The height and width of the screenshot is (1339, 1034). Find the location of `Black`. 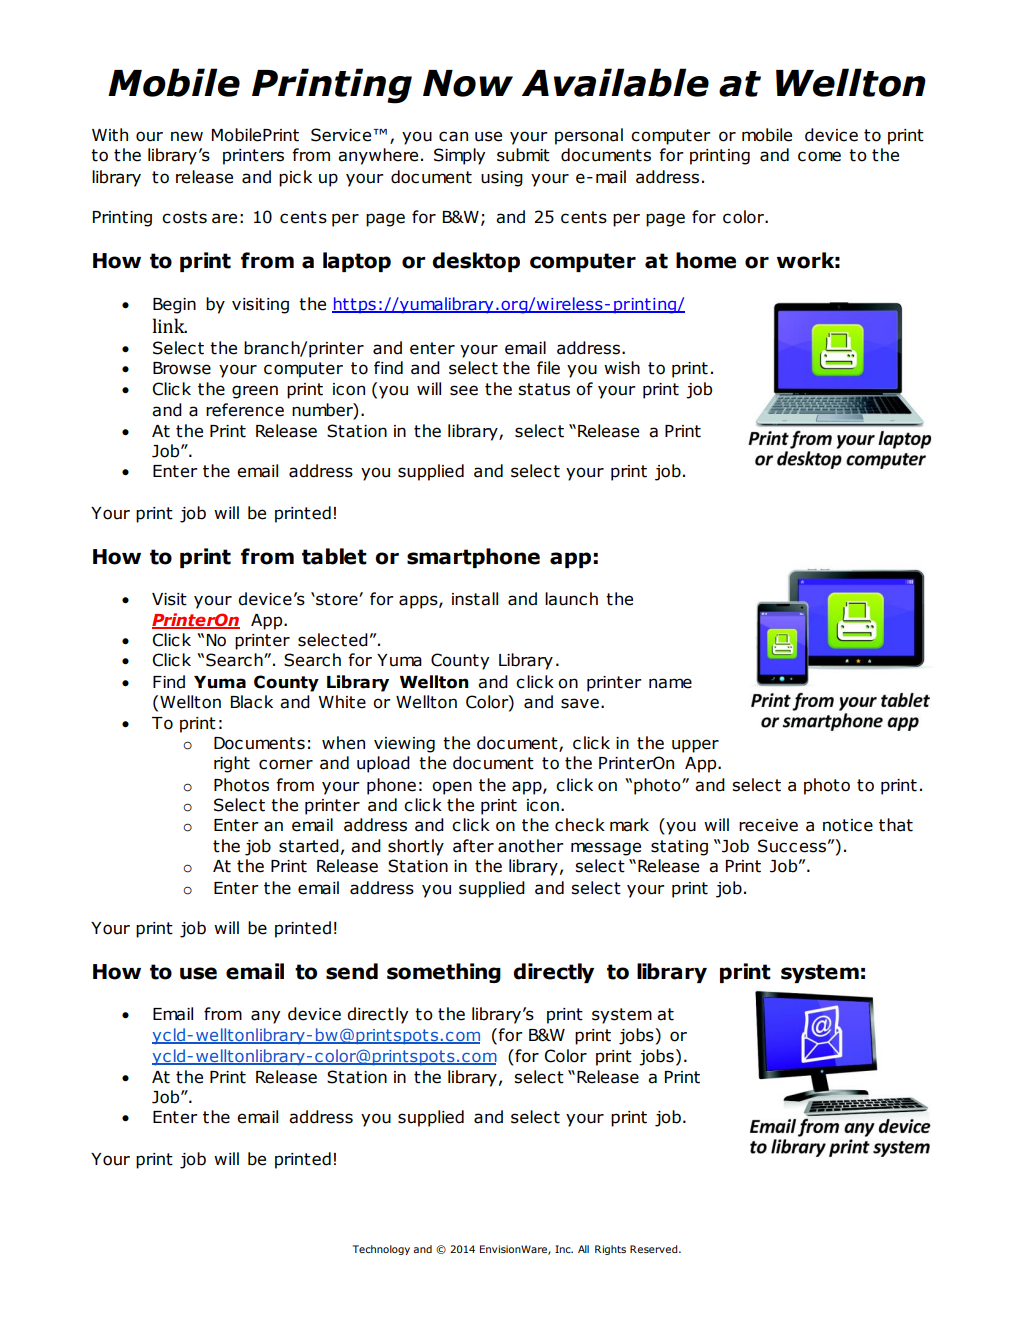

Black is located at coordinates (252, 702).
